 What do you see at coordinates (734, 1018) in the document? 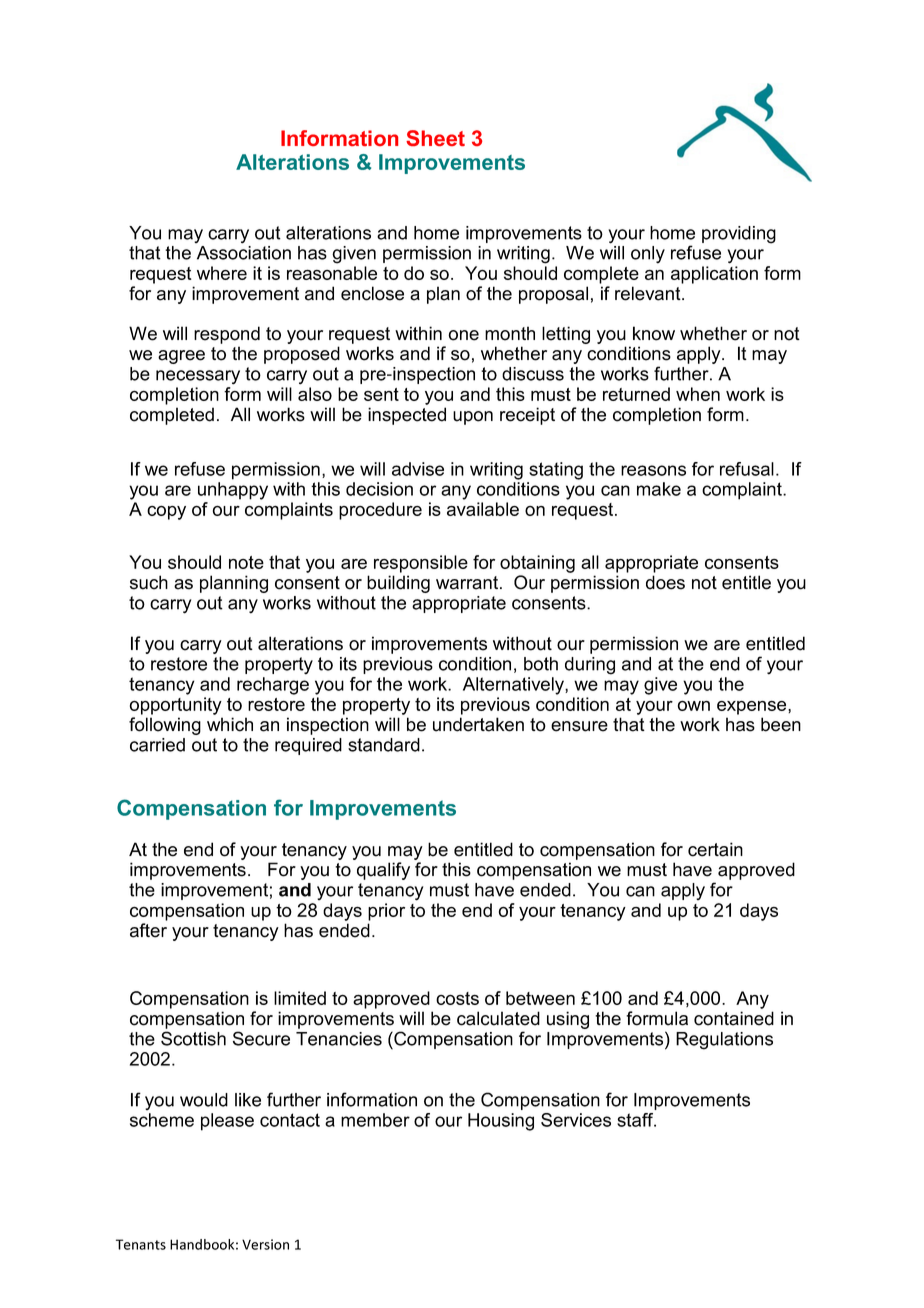
I see `contained` at bounding box center [734, 1018].
